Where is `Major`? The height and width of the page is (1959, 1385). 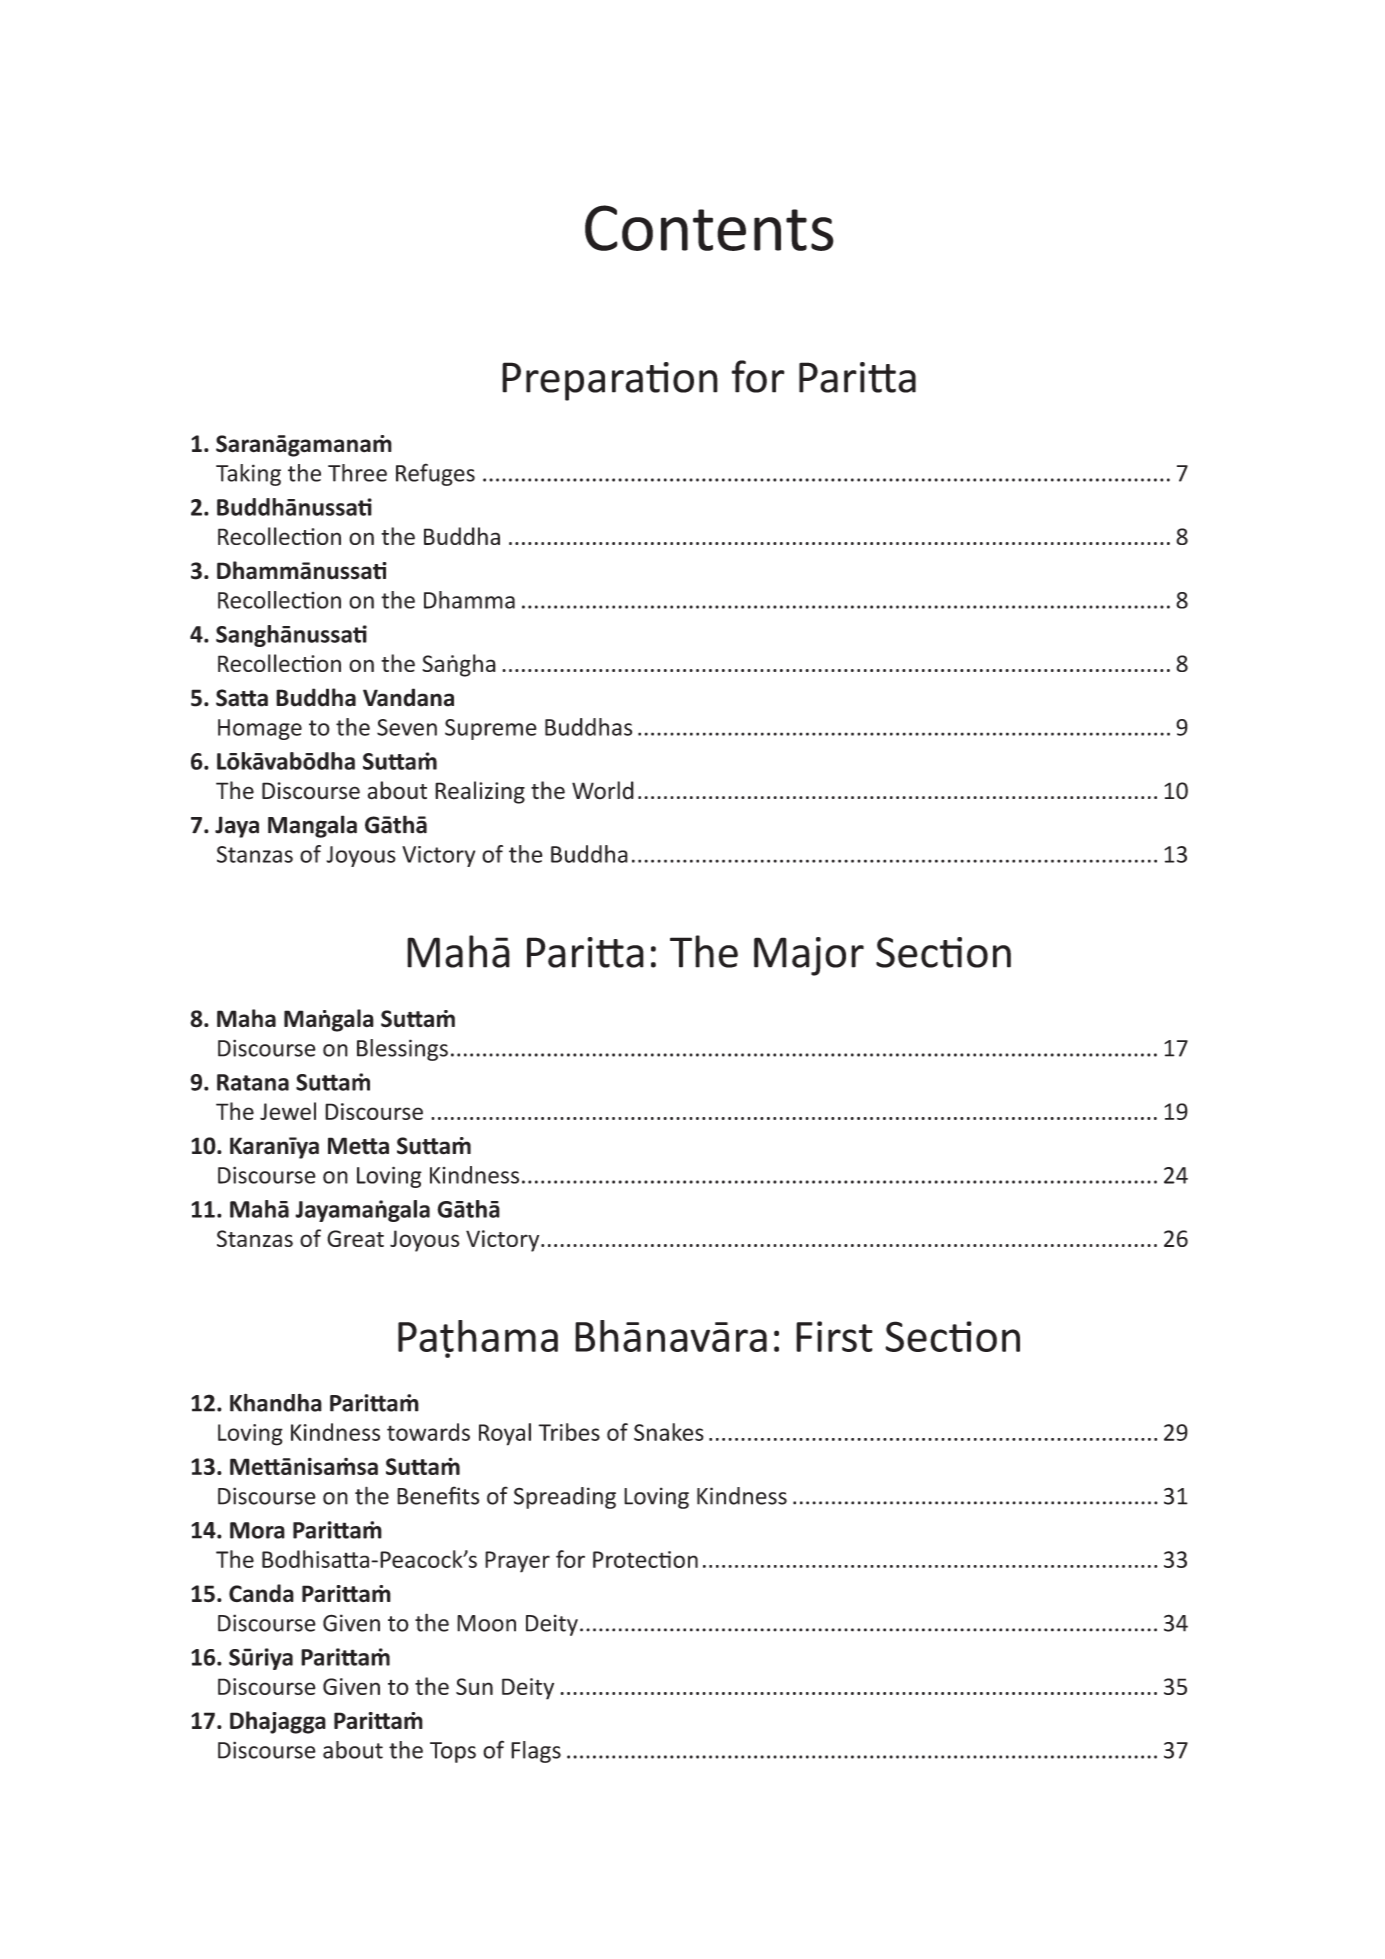
Major is located at coordinates (809, 956).
